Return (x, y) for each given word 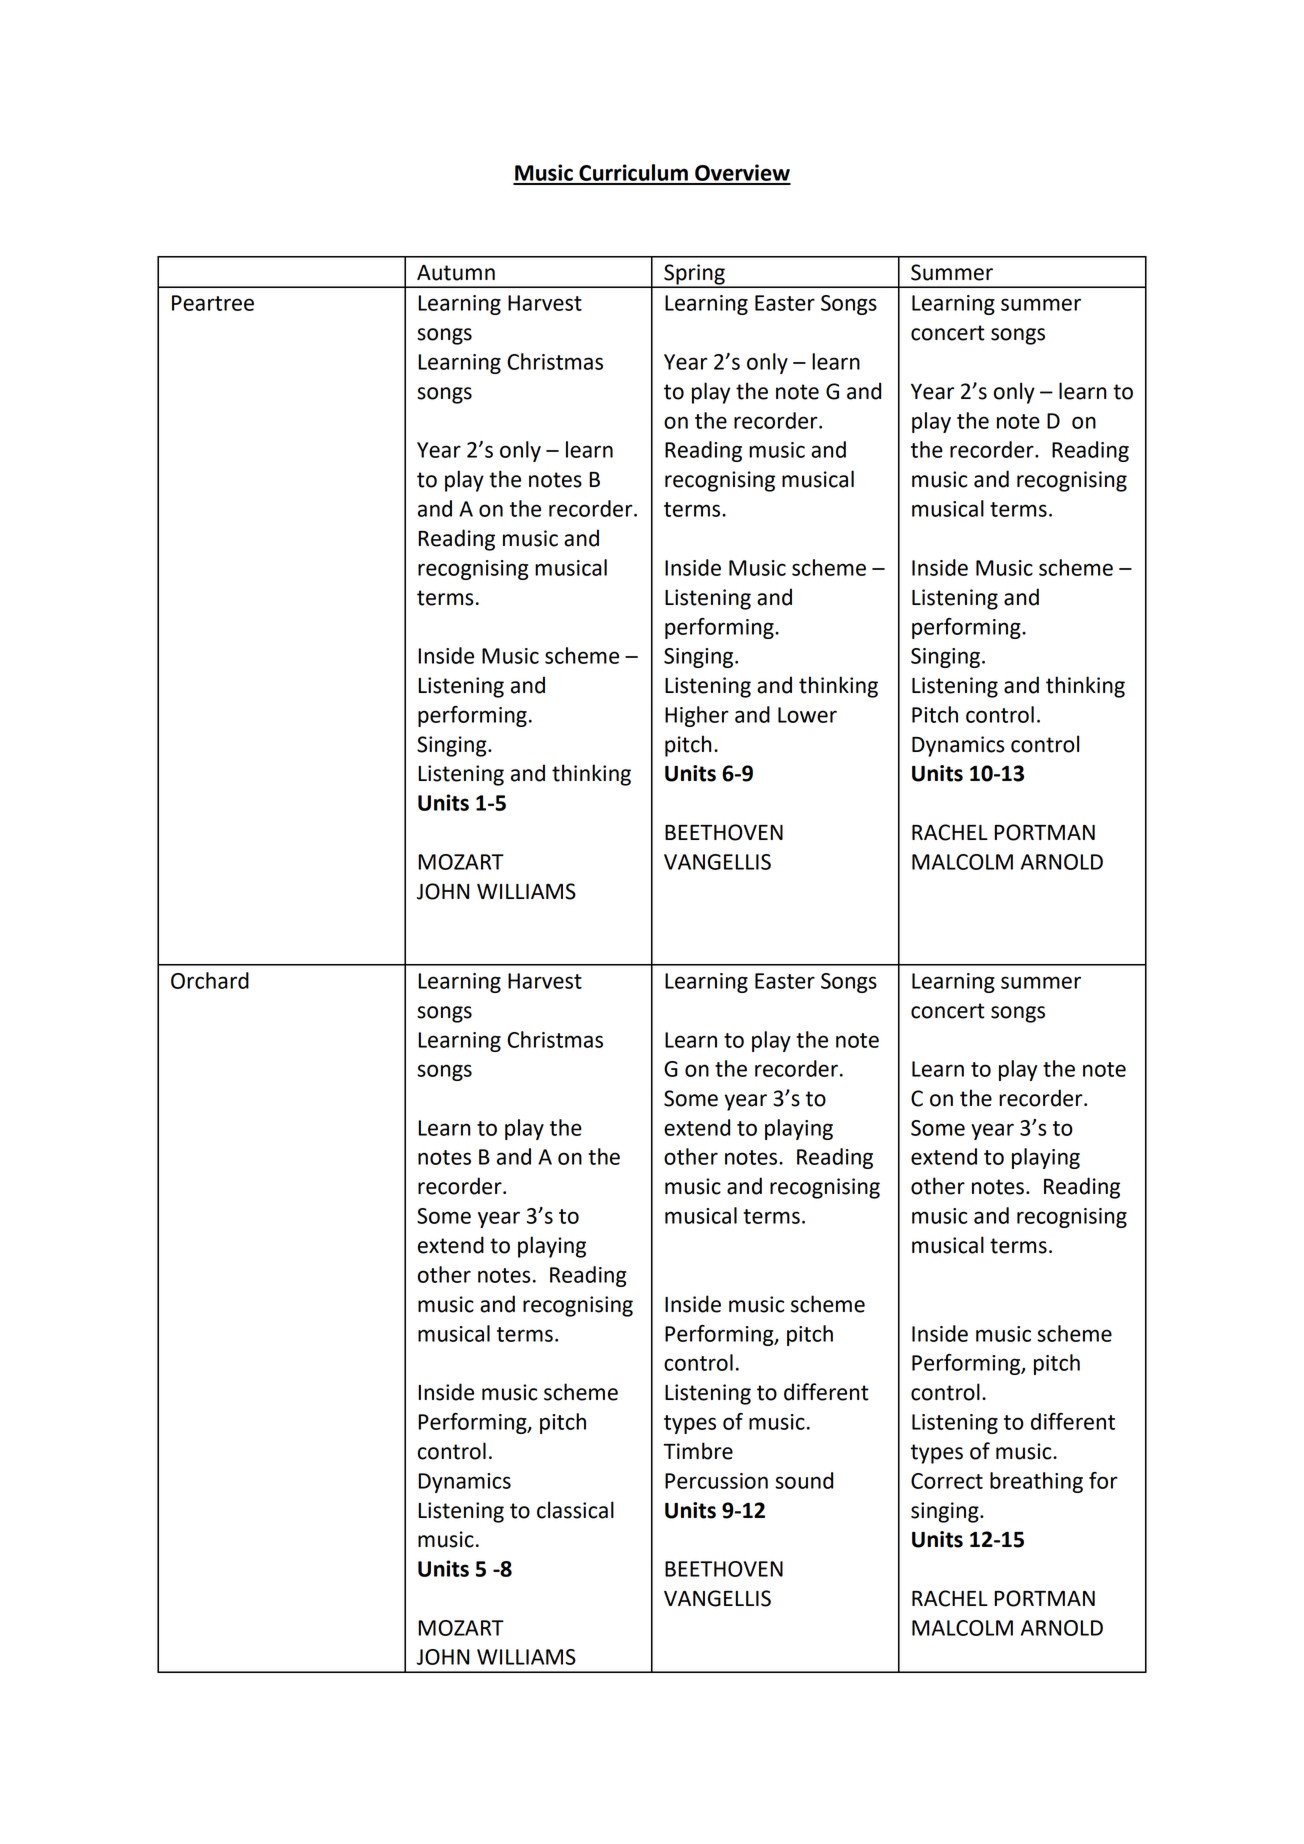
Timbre (698, 1451)
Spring (694, 275)
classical (575, 1510)
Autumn (456, 273)
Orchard (210, 980)
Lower (807, 715)
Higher (697, 716)
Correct (947, 1481)
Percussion (716, 1481)
